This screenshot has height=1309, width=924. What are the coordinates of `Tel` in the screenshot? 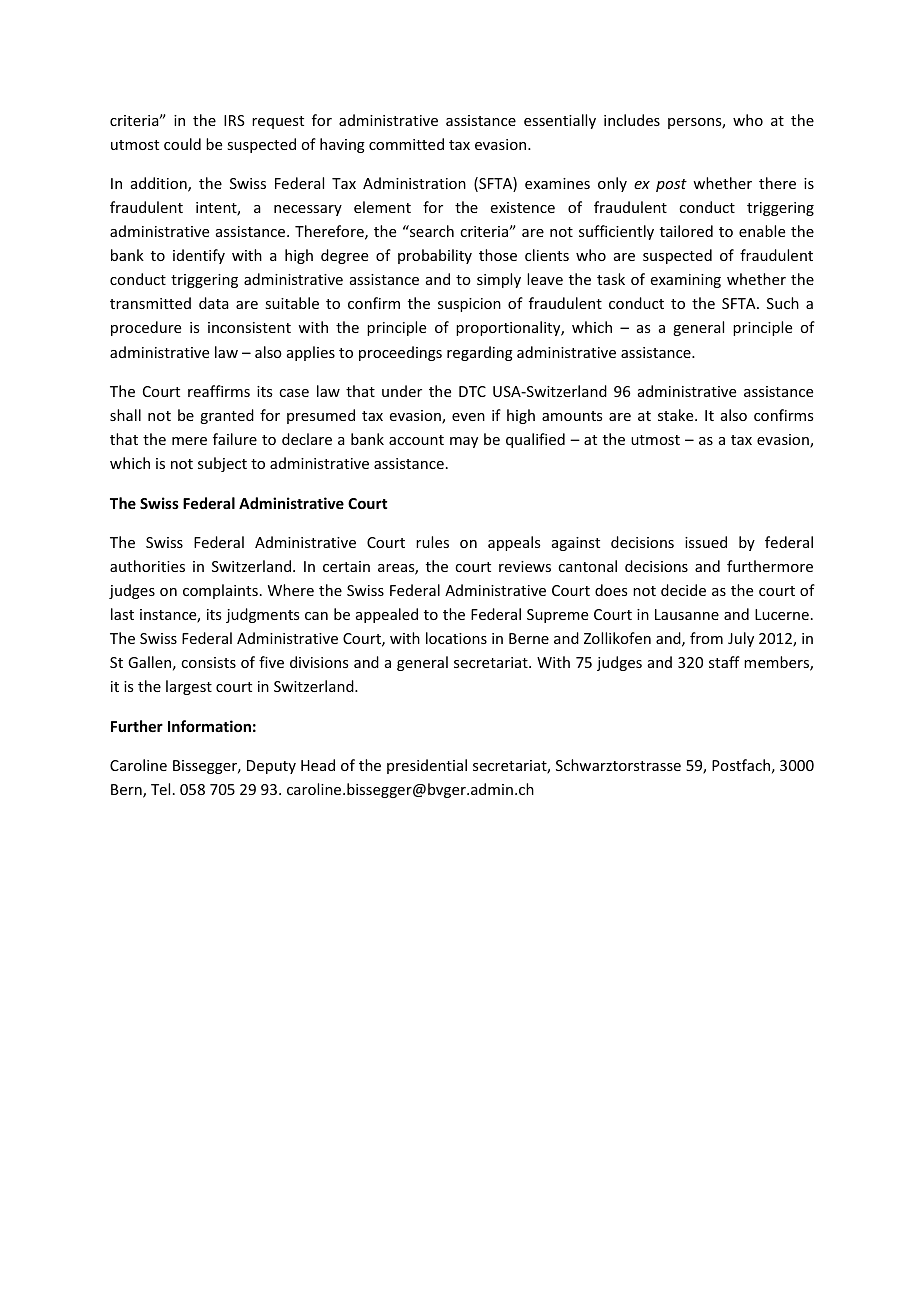 It's located at (160, 789).
